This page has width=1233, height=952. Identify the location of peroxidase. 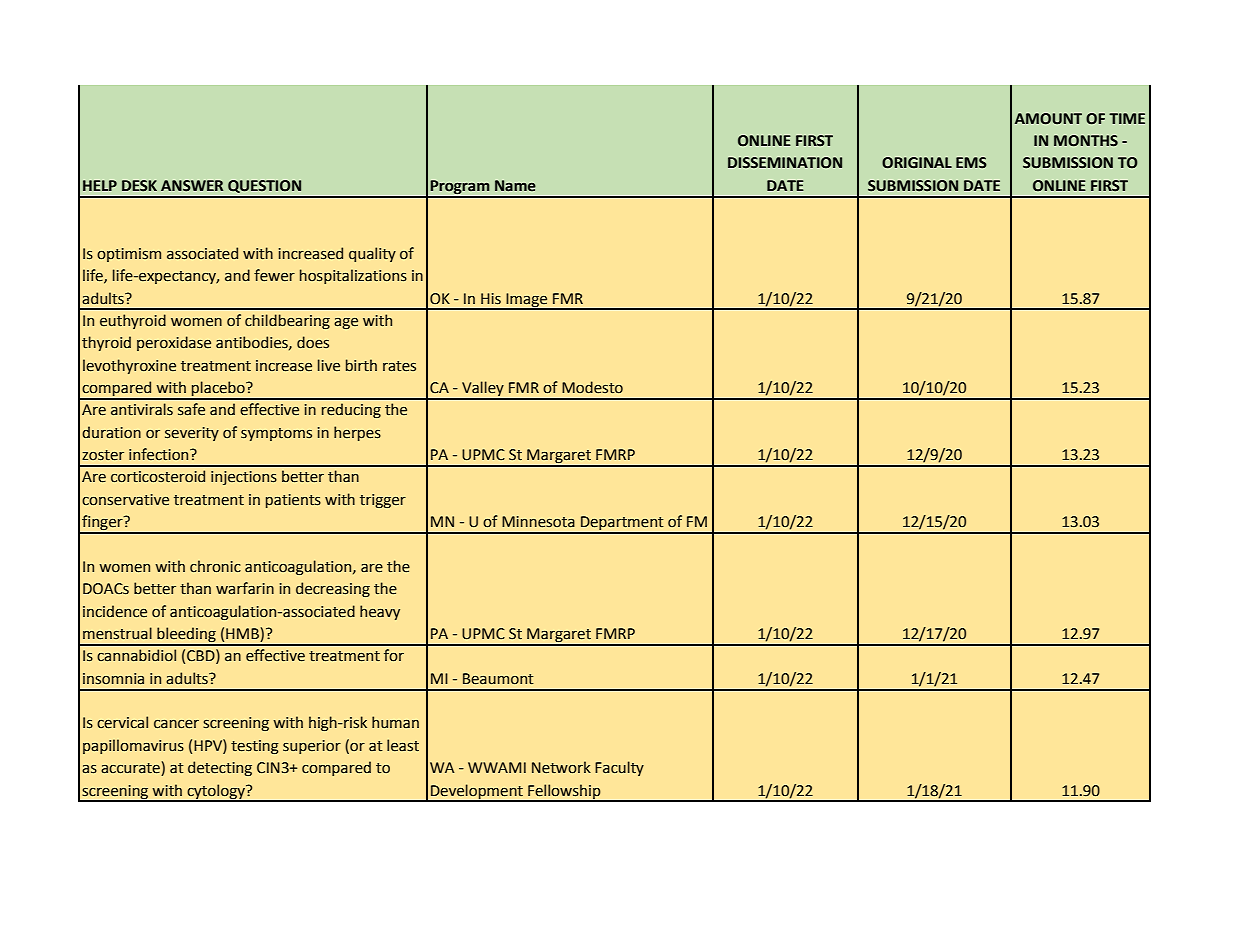
(174, 343).
